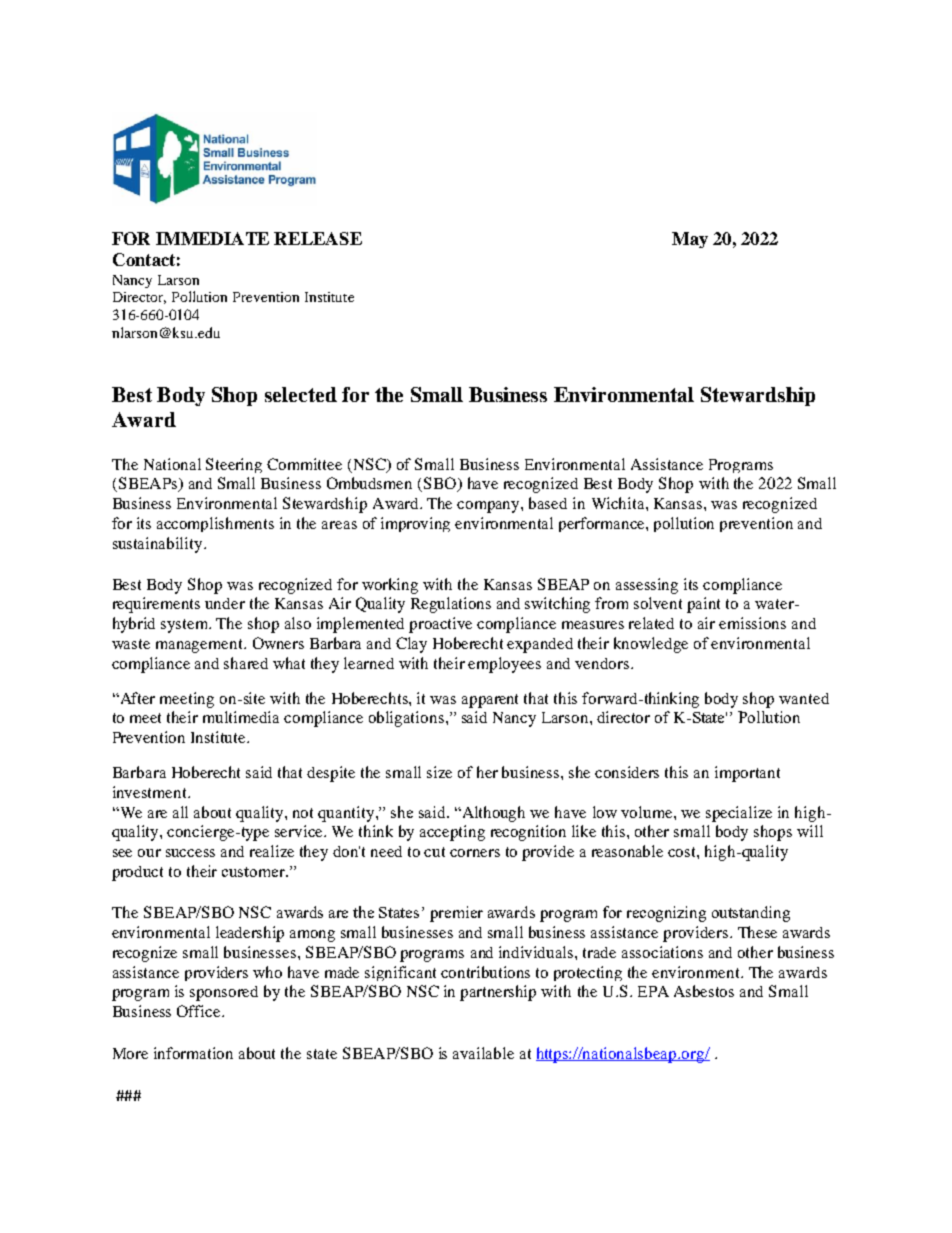 This screenshot has height=1233, width=952. Describe the element at coordinates (490, 701) in the screenshot. I see `apparent` at that location.
